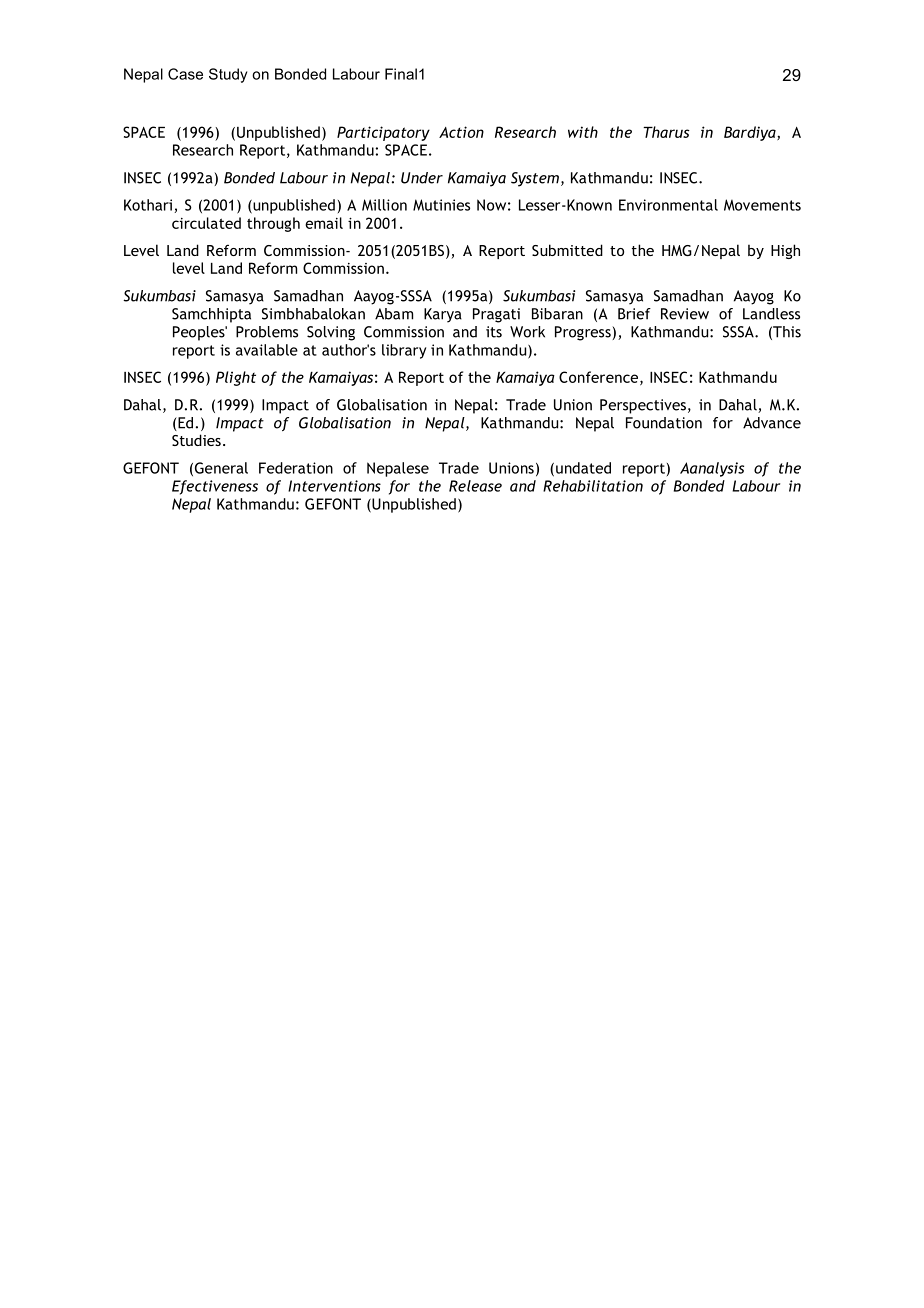 This screenshot has width=924, height=1308. What do you see at coordinates (228, 75) in the screenshot?
I see `Study` at bounding box center [228, 75].
